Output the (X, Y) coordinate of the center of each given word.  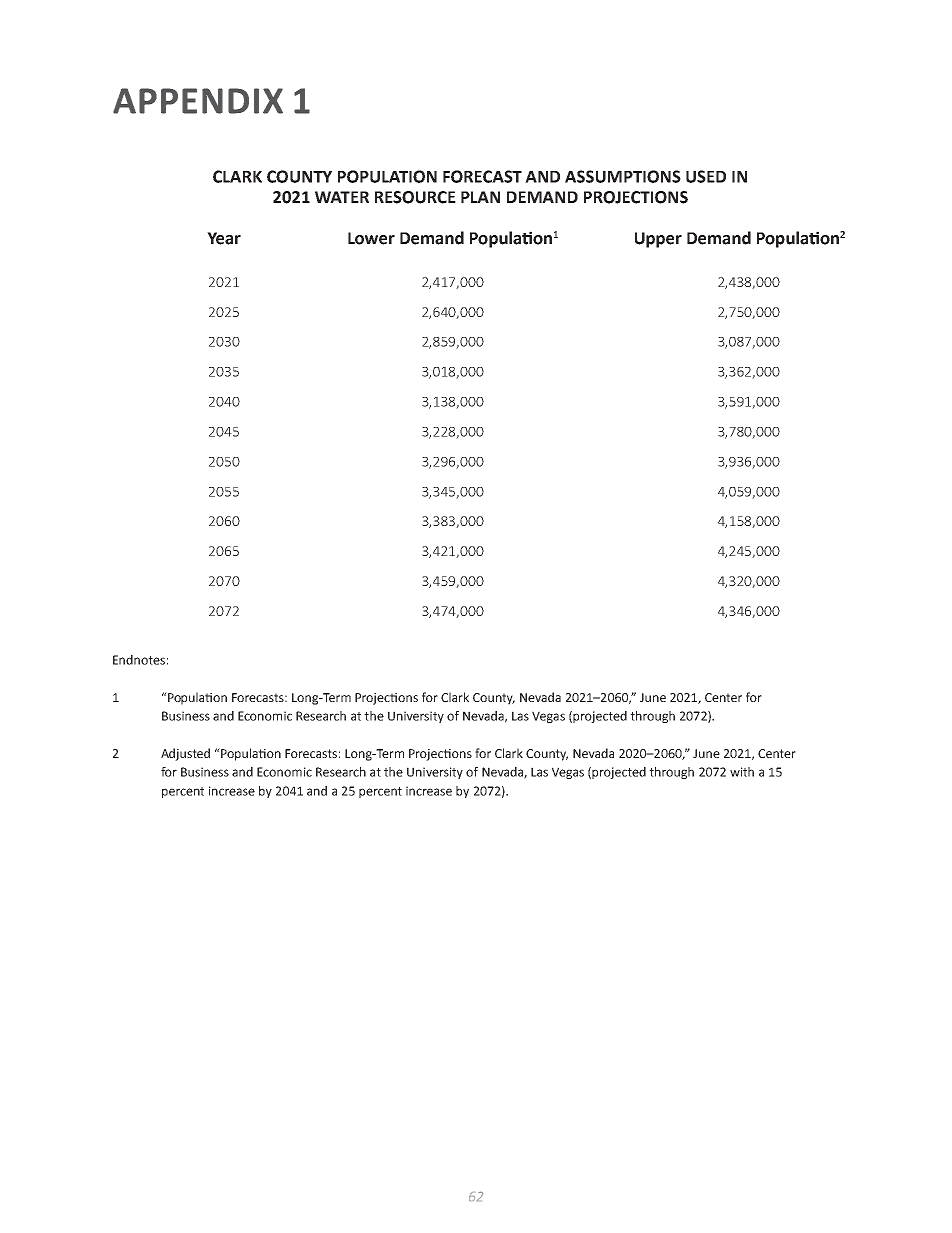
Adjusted (185, 754)
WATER (342, 197)
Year (224, 238)
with (742, 772)
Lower (371, 238)
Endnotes (139, 660)
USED (706, 176)
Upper (658, 240)
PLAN (480, 197)
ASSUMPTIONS (623, 176)
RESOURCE (415, 197)
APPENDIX (198, 101)
